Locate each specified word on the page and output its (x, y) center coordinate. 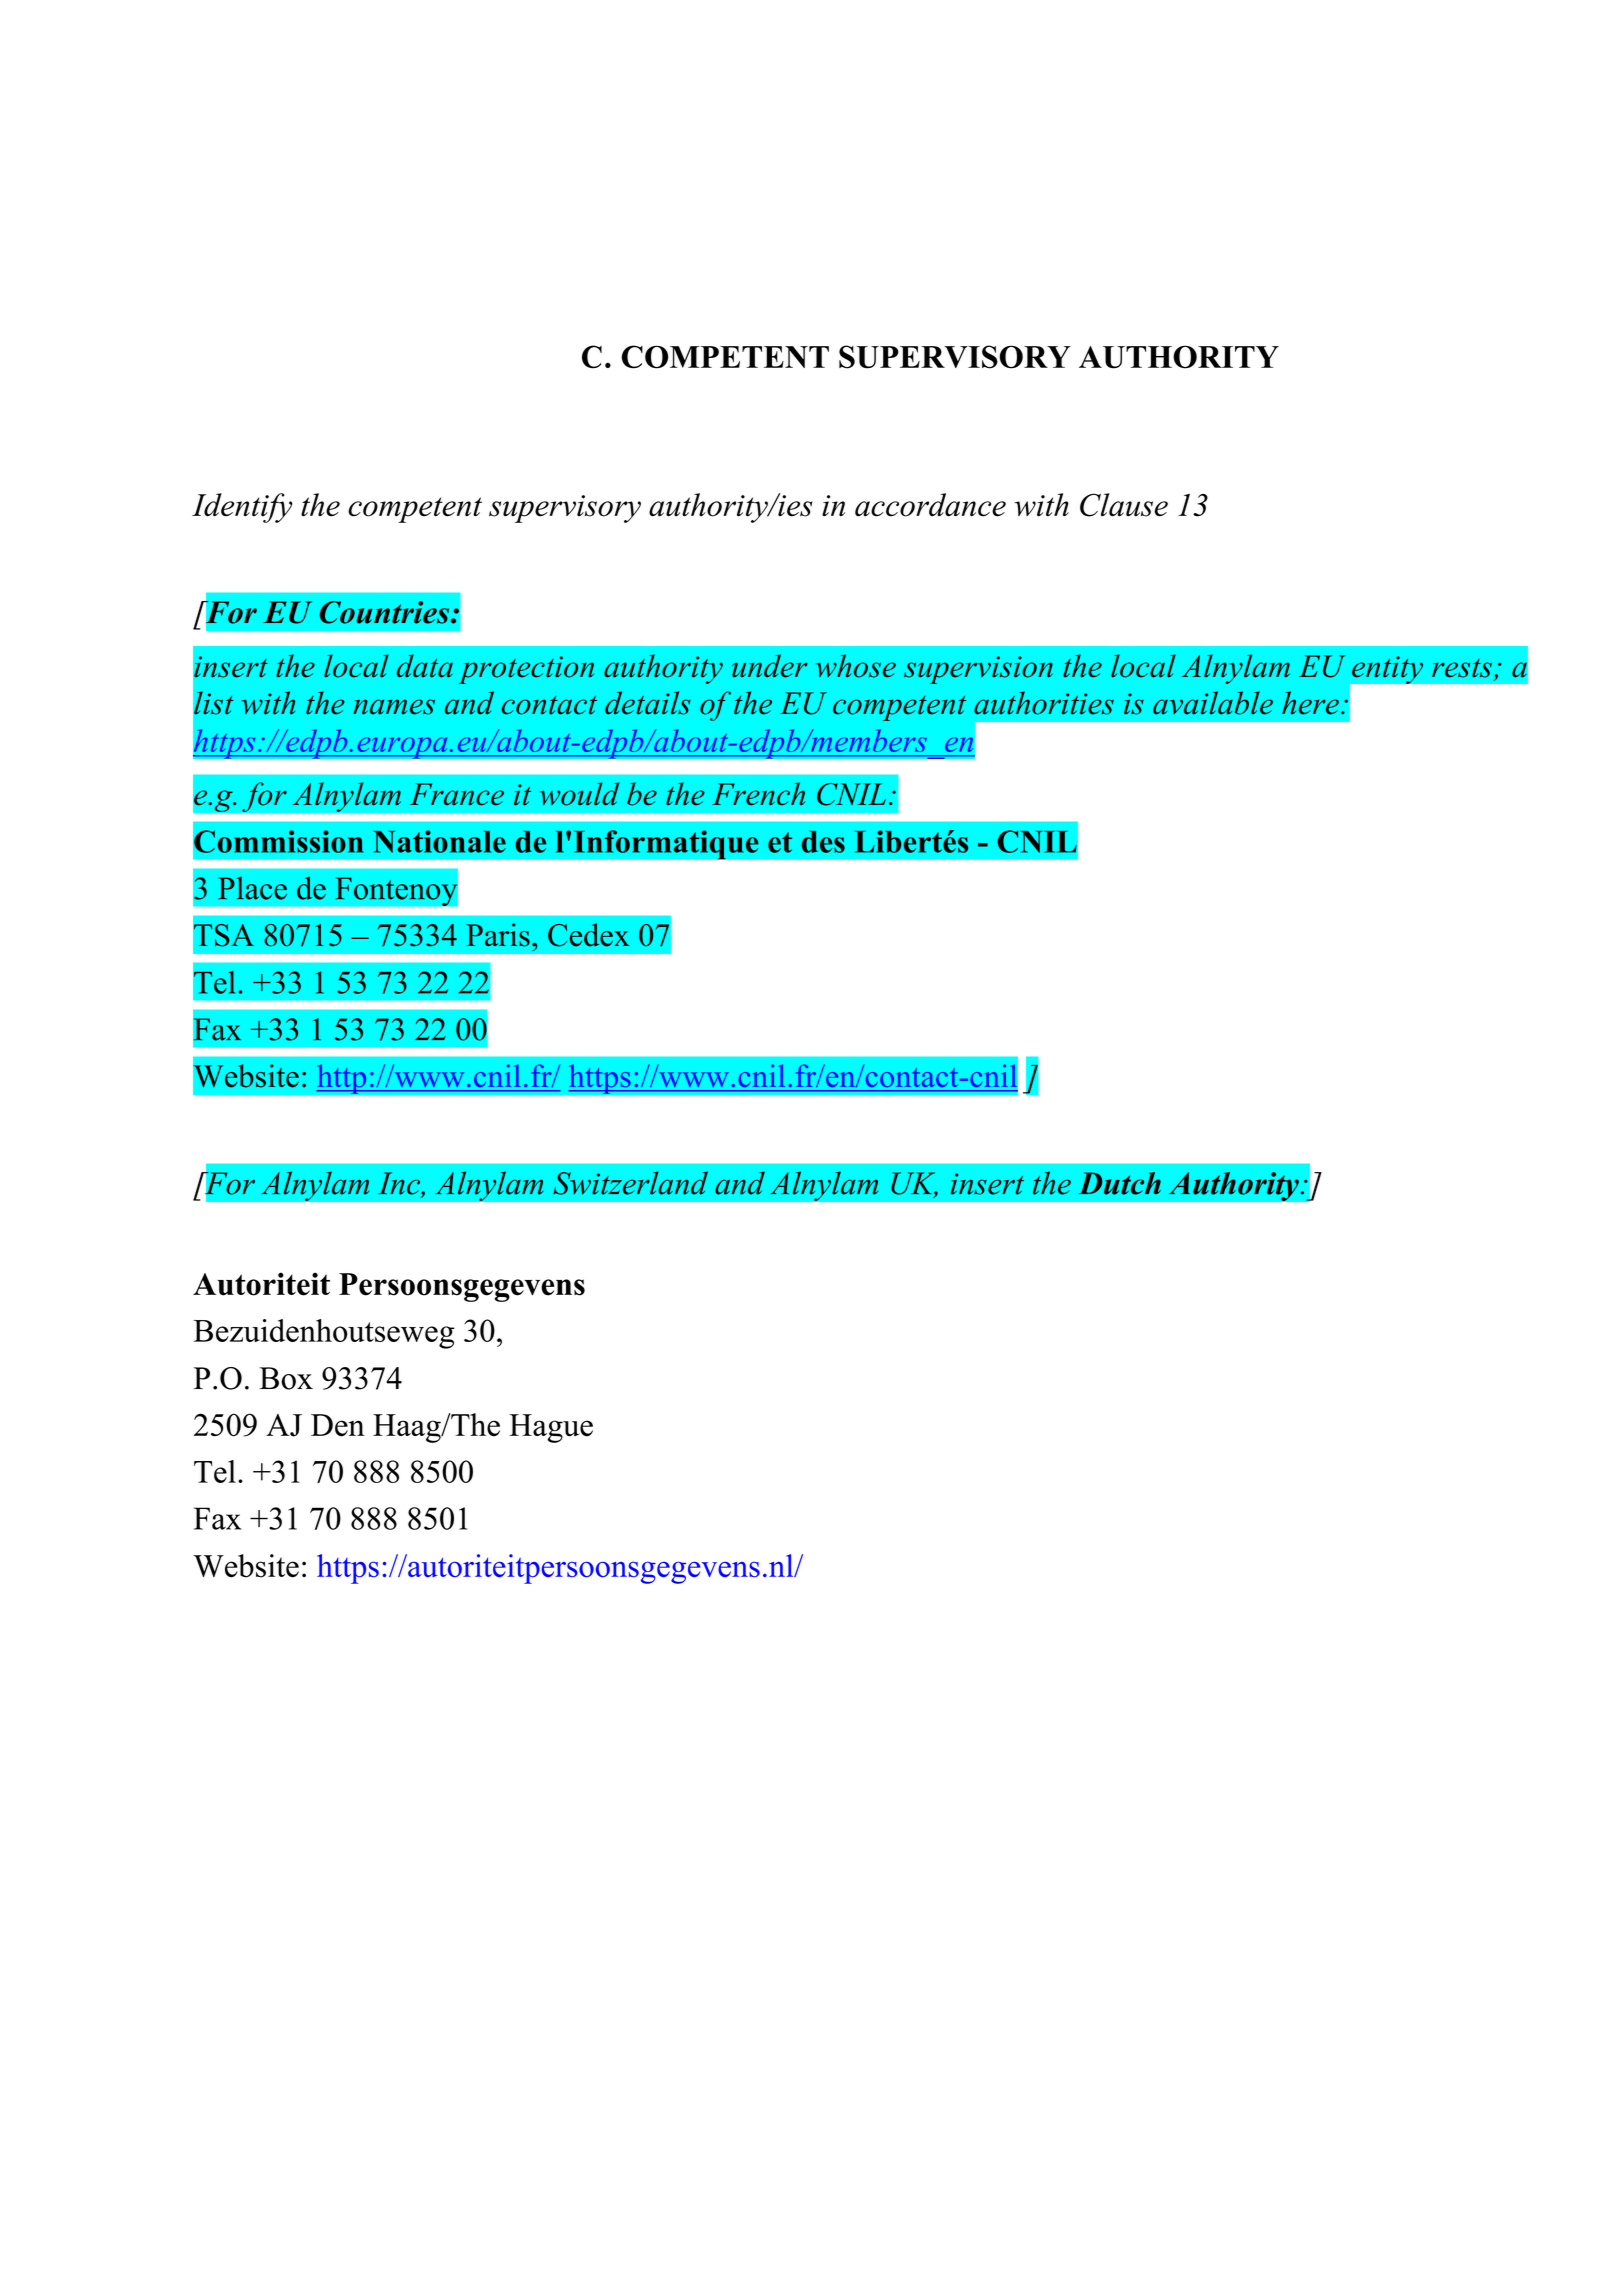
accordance (930, 505)
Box (286, 1378)
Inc (400, 1183)
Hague (551, 1428)
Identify (242, 508)
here (1310, 703)
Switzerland (630, 1183)
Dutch (1119, 1183)
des (823, 842)
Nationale (439, 841)
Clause (1124, 505)
